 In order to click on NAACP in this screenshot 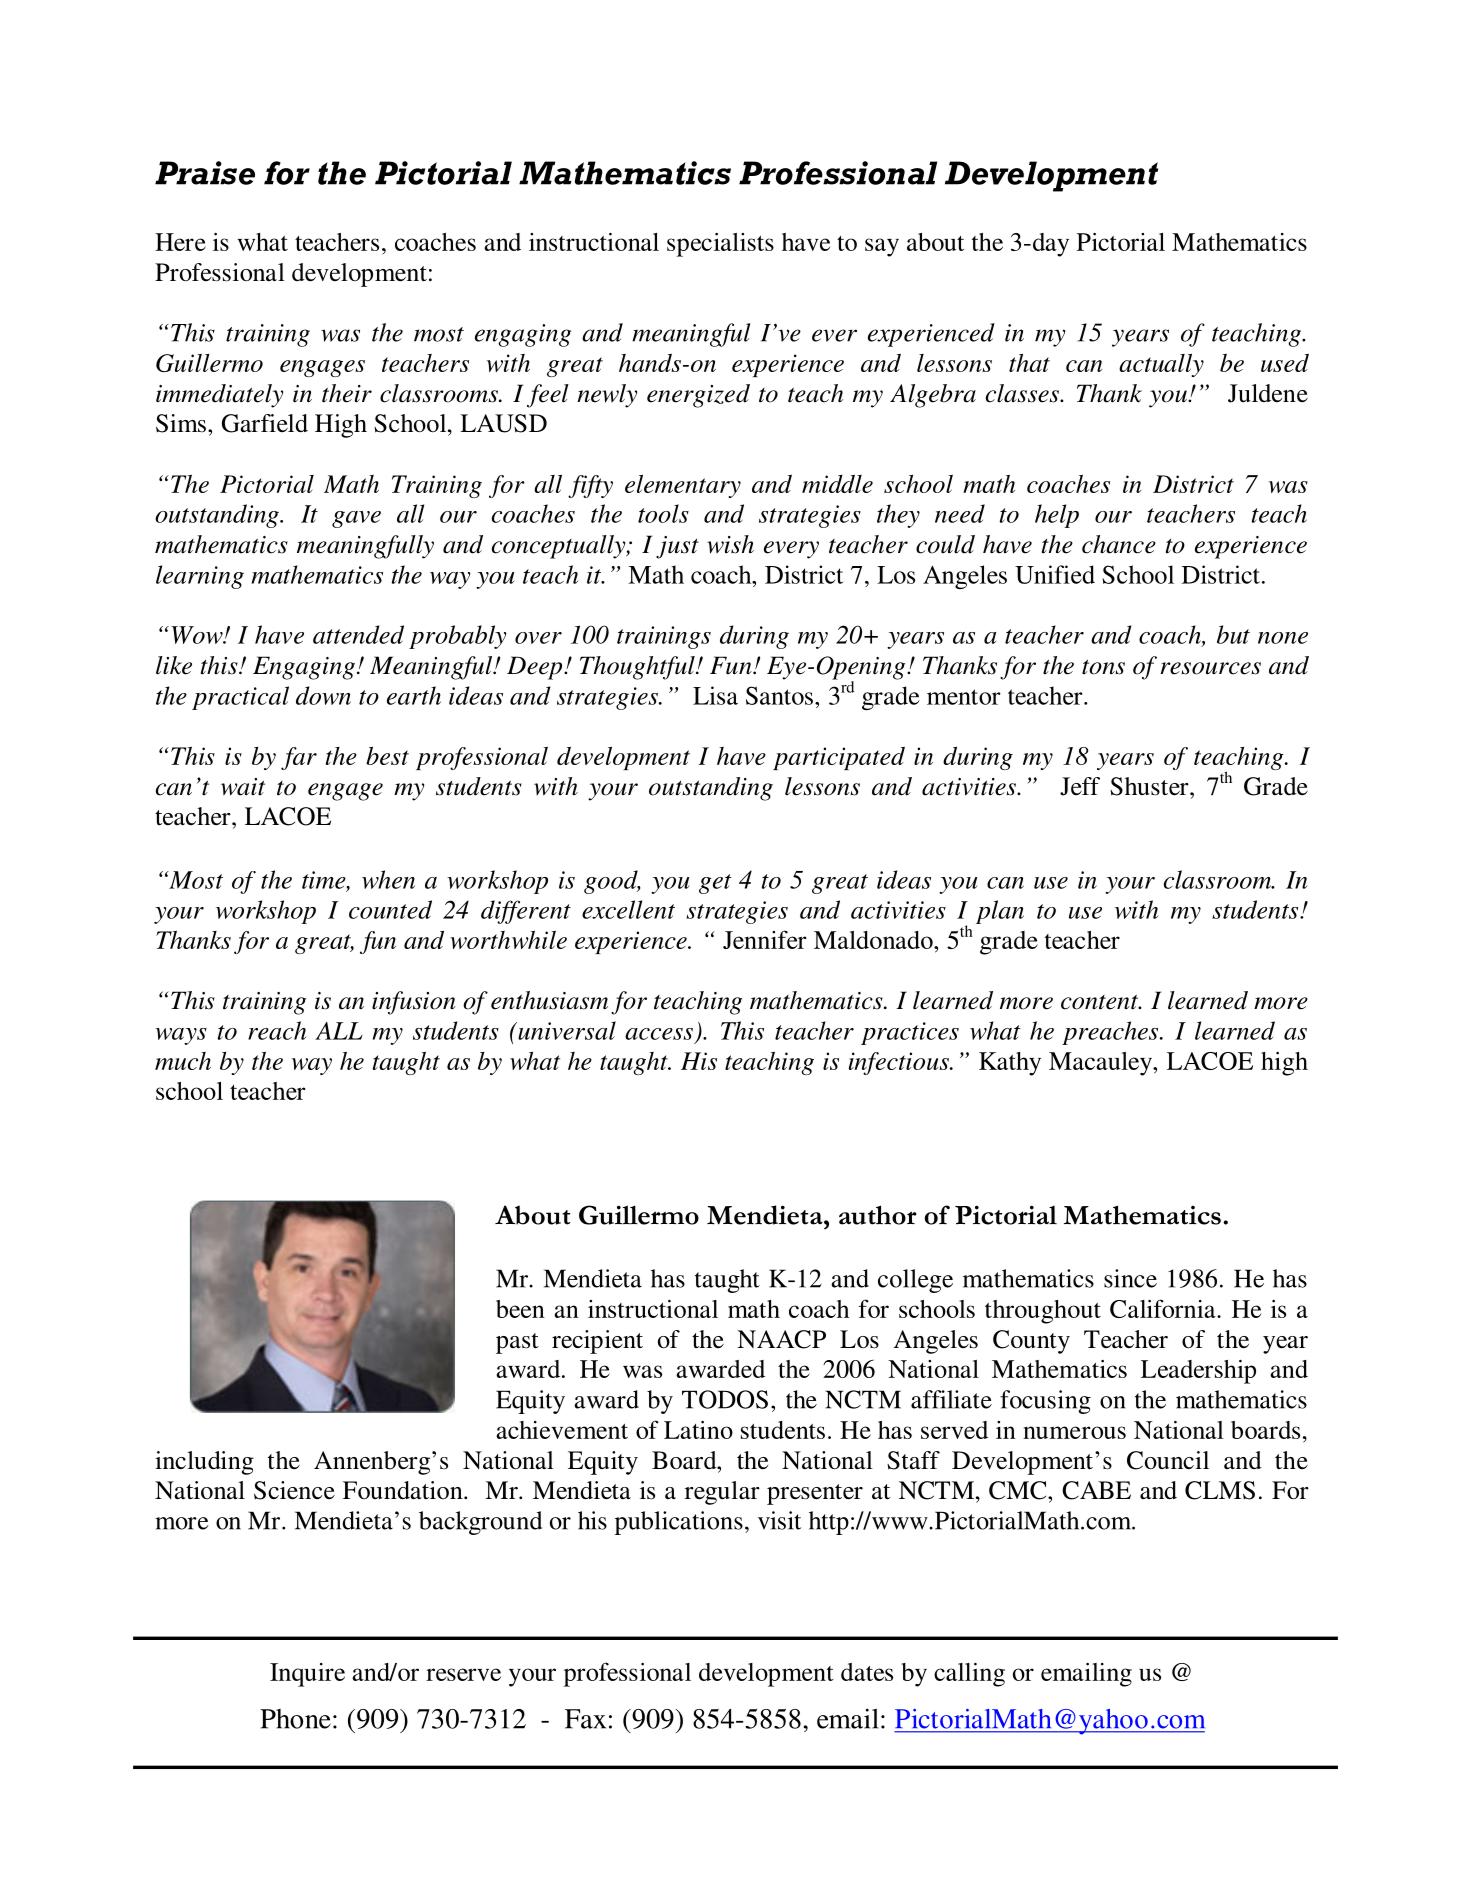, I will do `click(781, 1339)`.
